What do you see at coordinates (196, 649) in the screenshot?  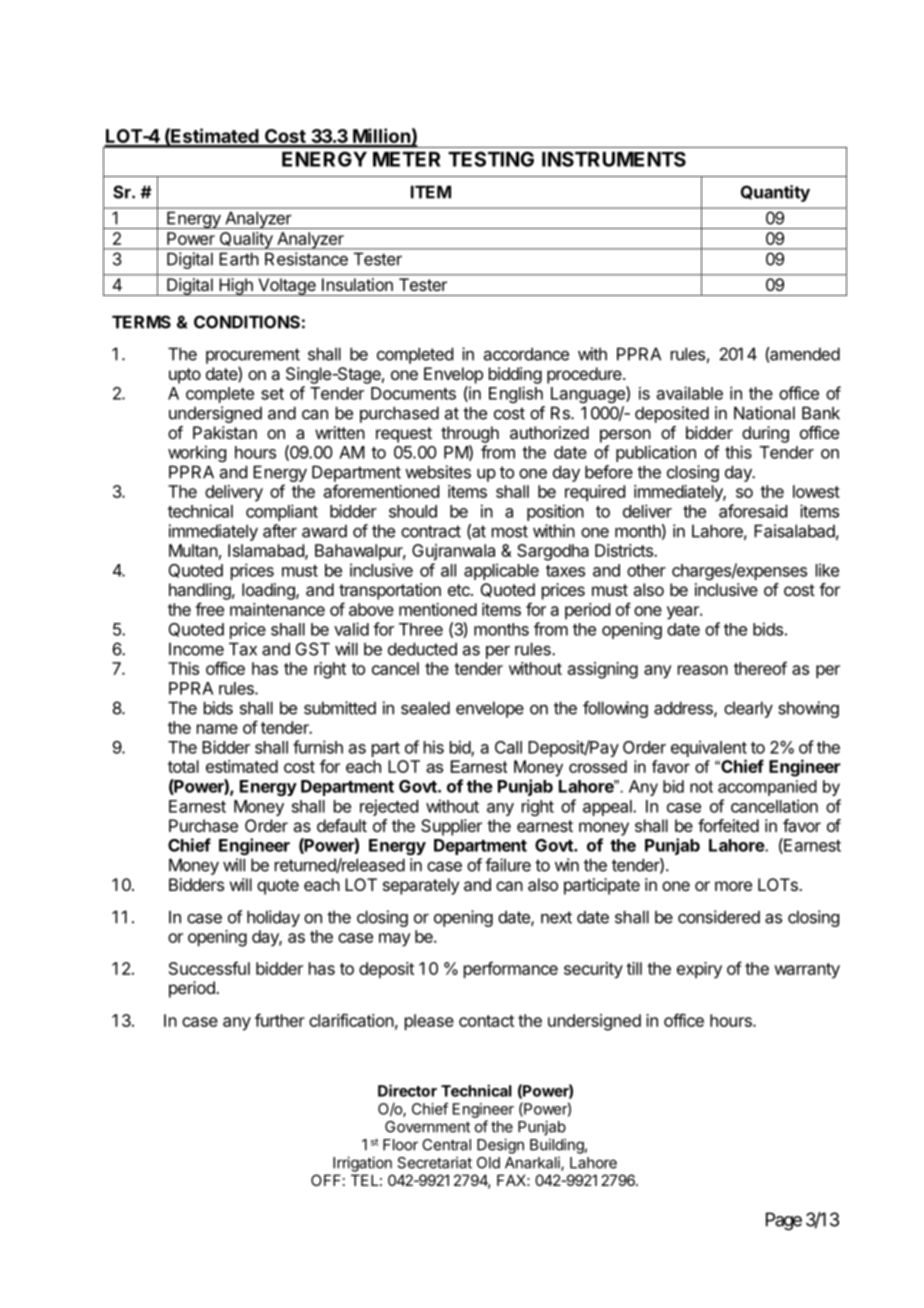 I see `Income` at bounding box center [196, 649].
